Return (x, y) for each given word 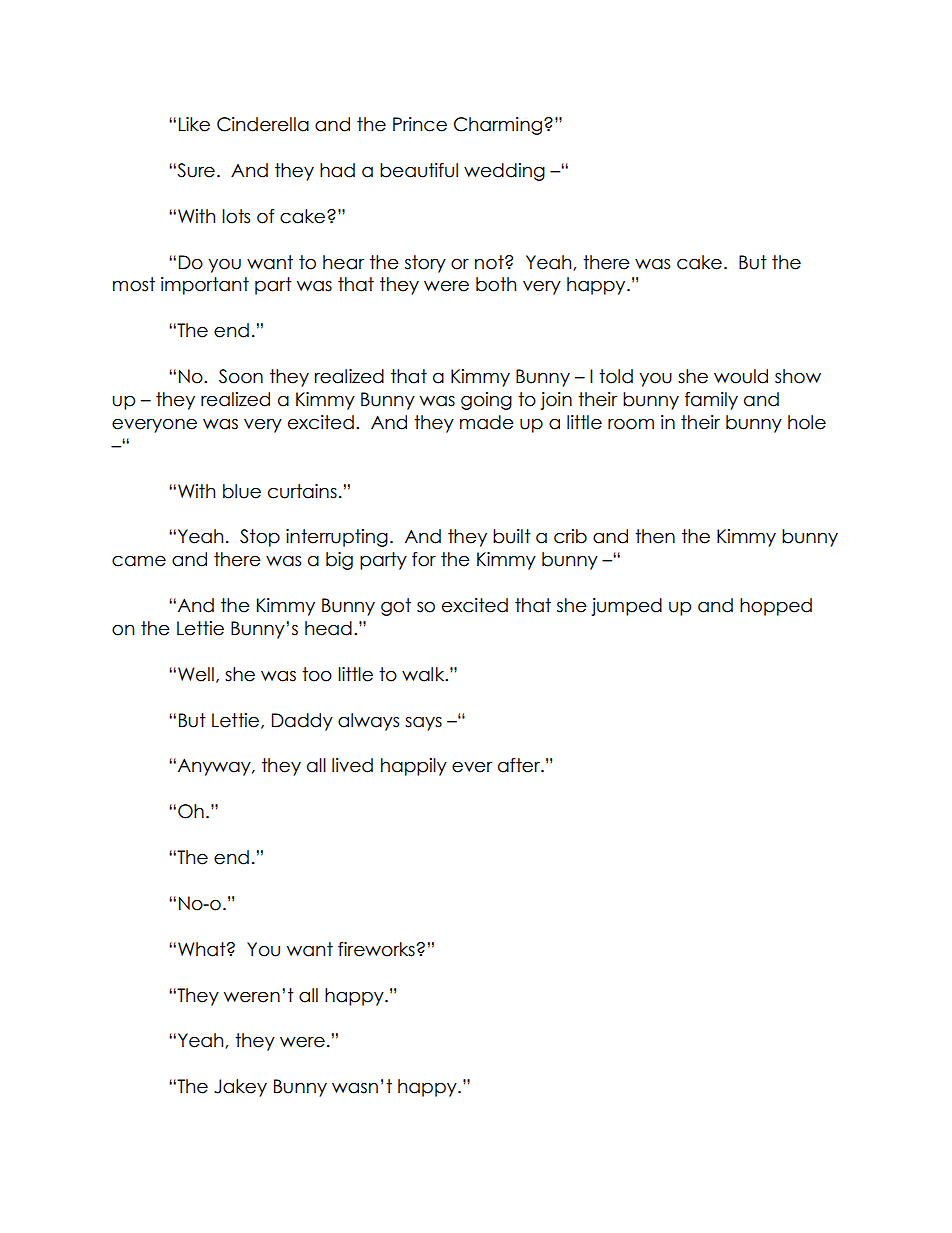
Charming (498, 126)
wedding (504, 172)
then (655, 536)
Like (194, 124)
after (520, 765)
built (512, 536)
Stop (260, 538)
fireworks (376, 949)
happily (414, 767)
